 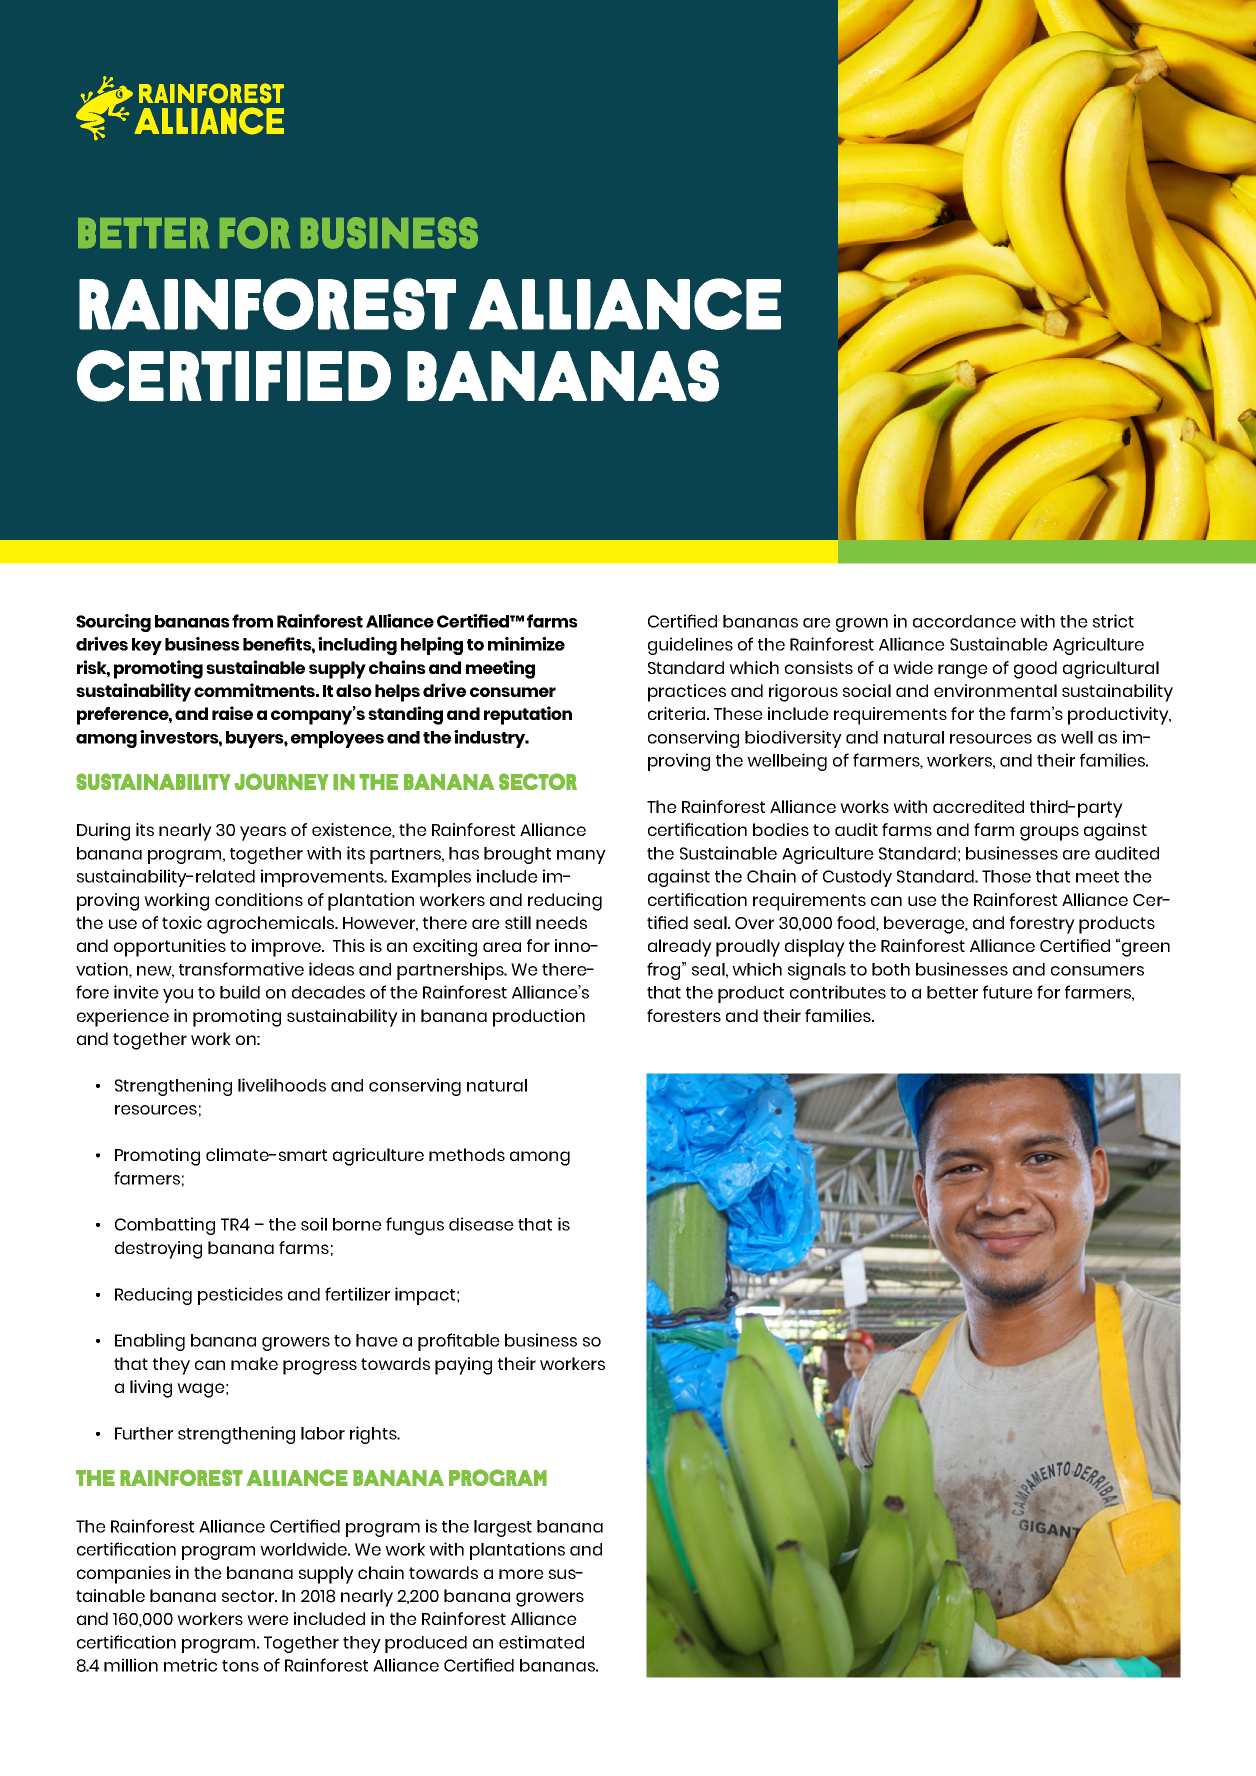 I want to click on were, so click(x=268, y=1620).
